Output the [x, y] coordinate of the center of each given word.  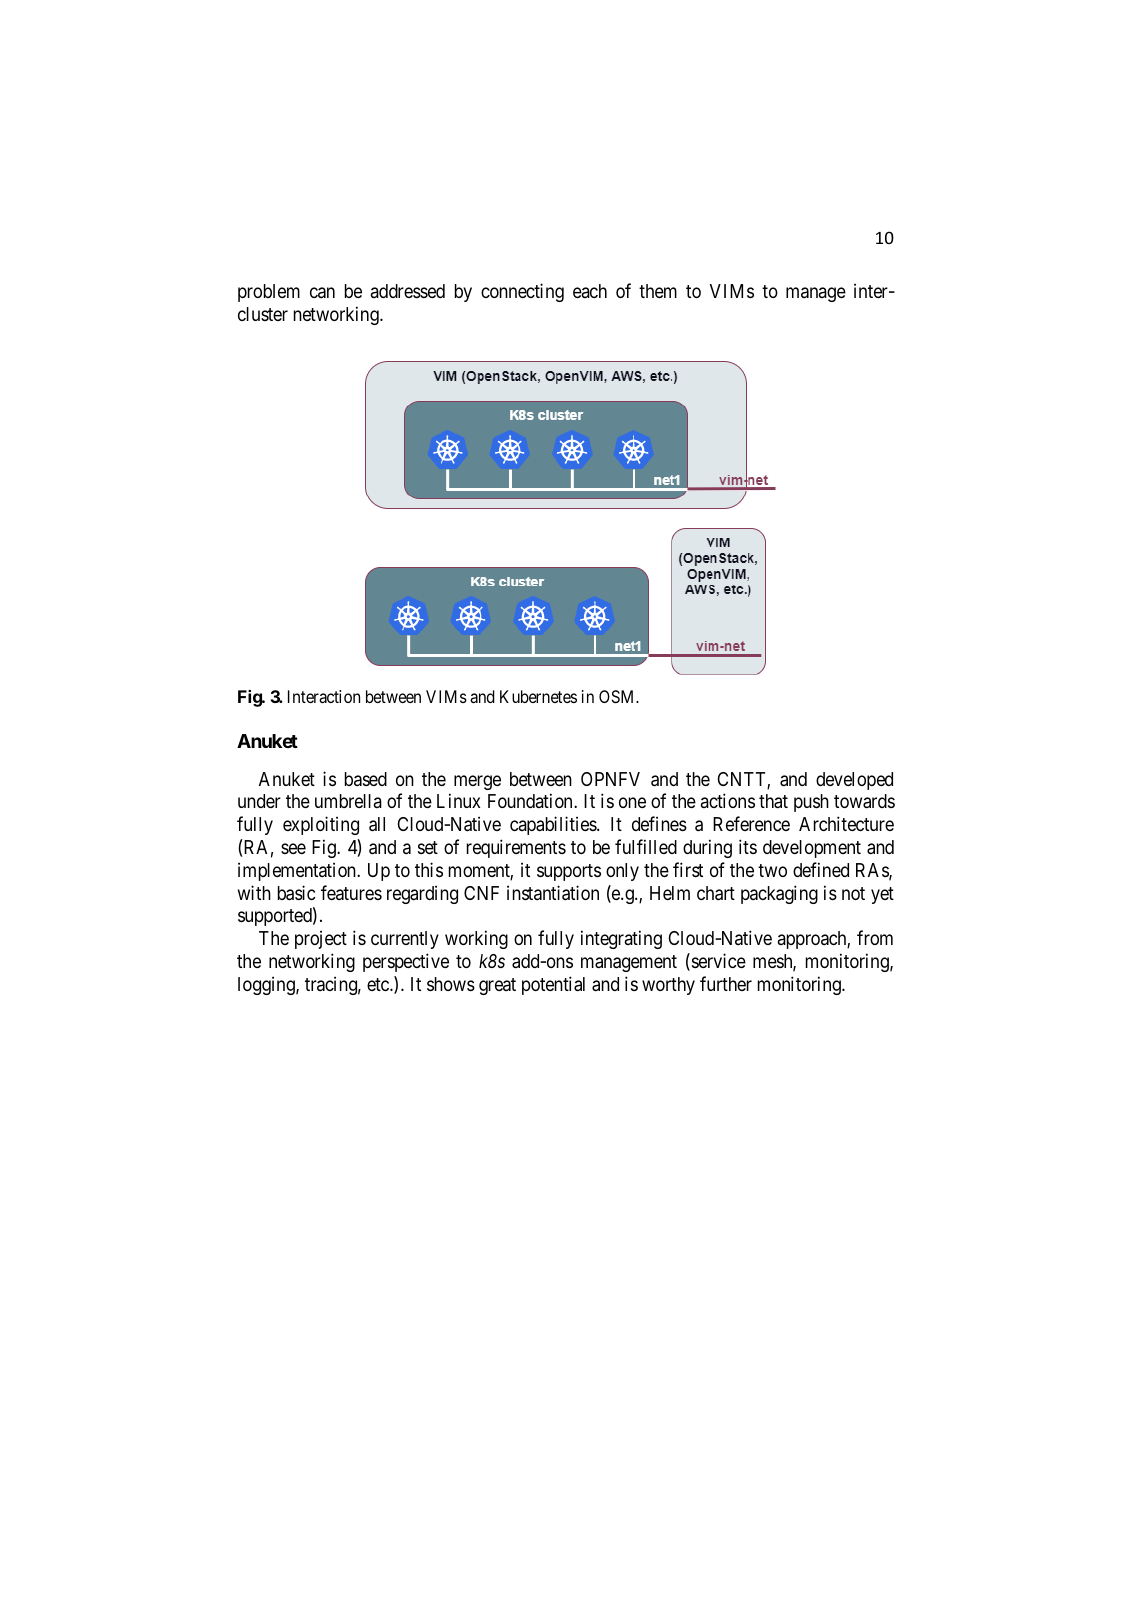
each [590, 291]
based [366, 779]
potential [553, 985]
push [811, 803]
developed [854, 781]
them [658, 291]
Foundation [531, 800]
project [321, 940]
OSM [618, 696]
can [322, 292]
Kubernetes [538, 696]
